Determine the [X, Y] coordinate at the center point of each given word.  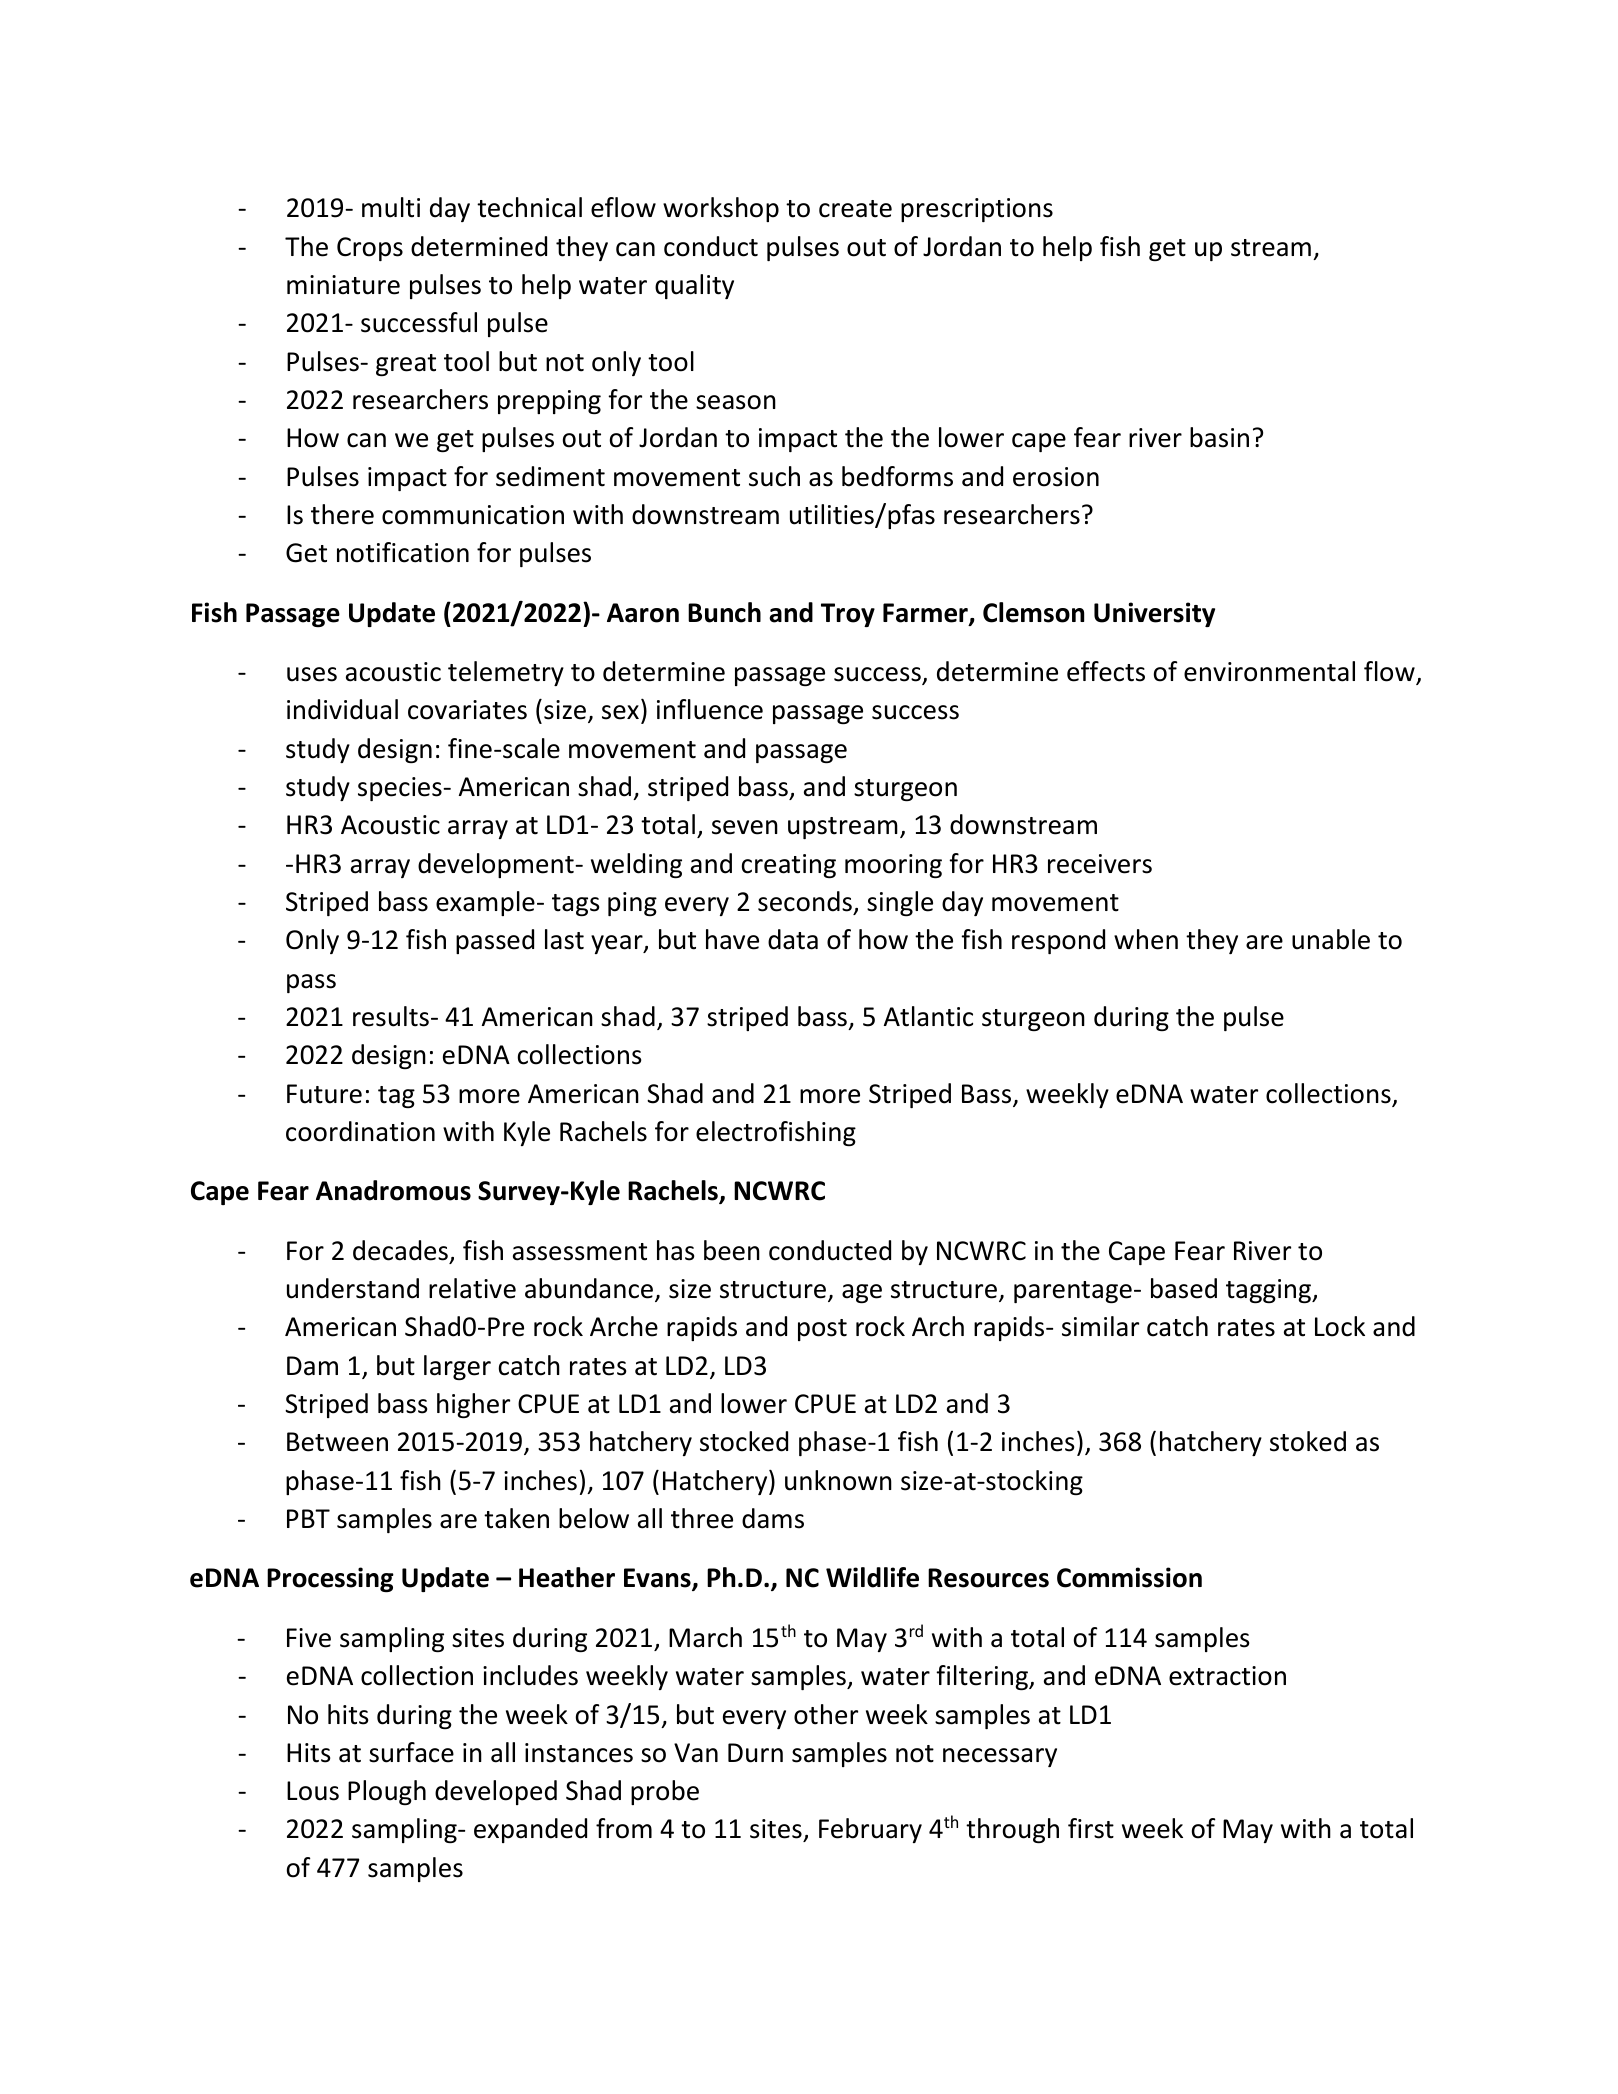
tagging [1270, 1291]
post [822, 1330]
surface [411, 1752]
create [855, 209]
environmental [1269, 671]
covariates [467, 710]
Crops [370, 249]
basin [1219, 437]
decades [400, 1250]
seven [745, 827]
